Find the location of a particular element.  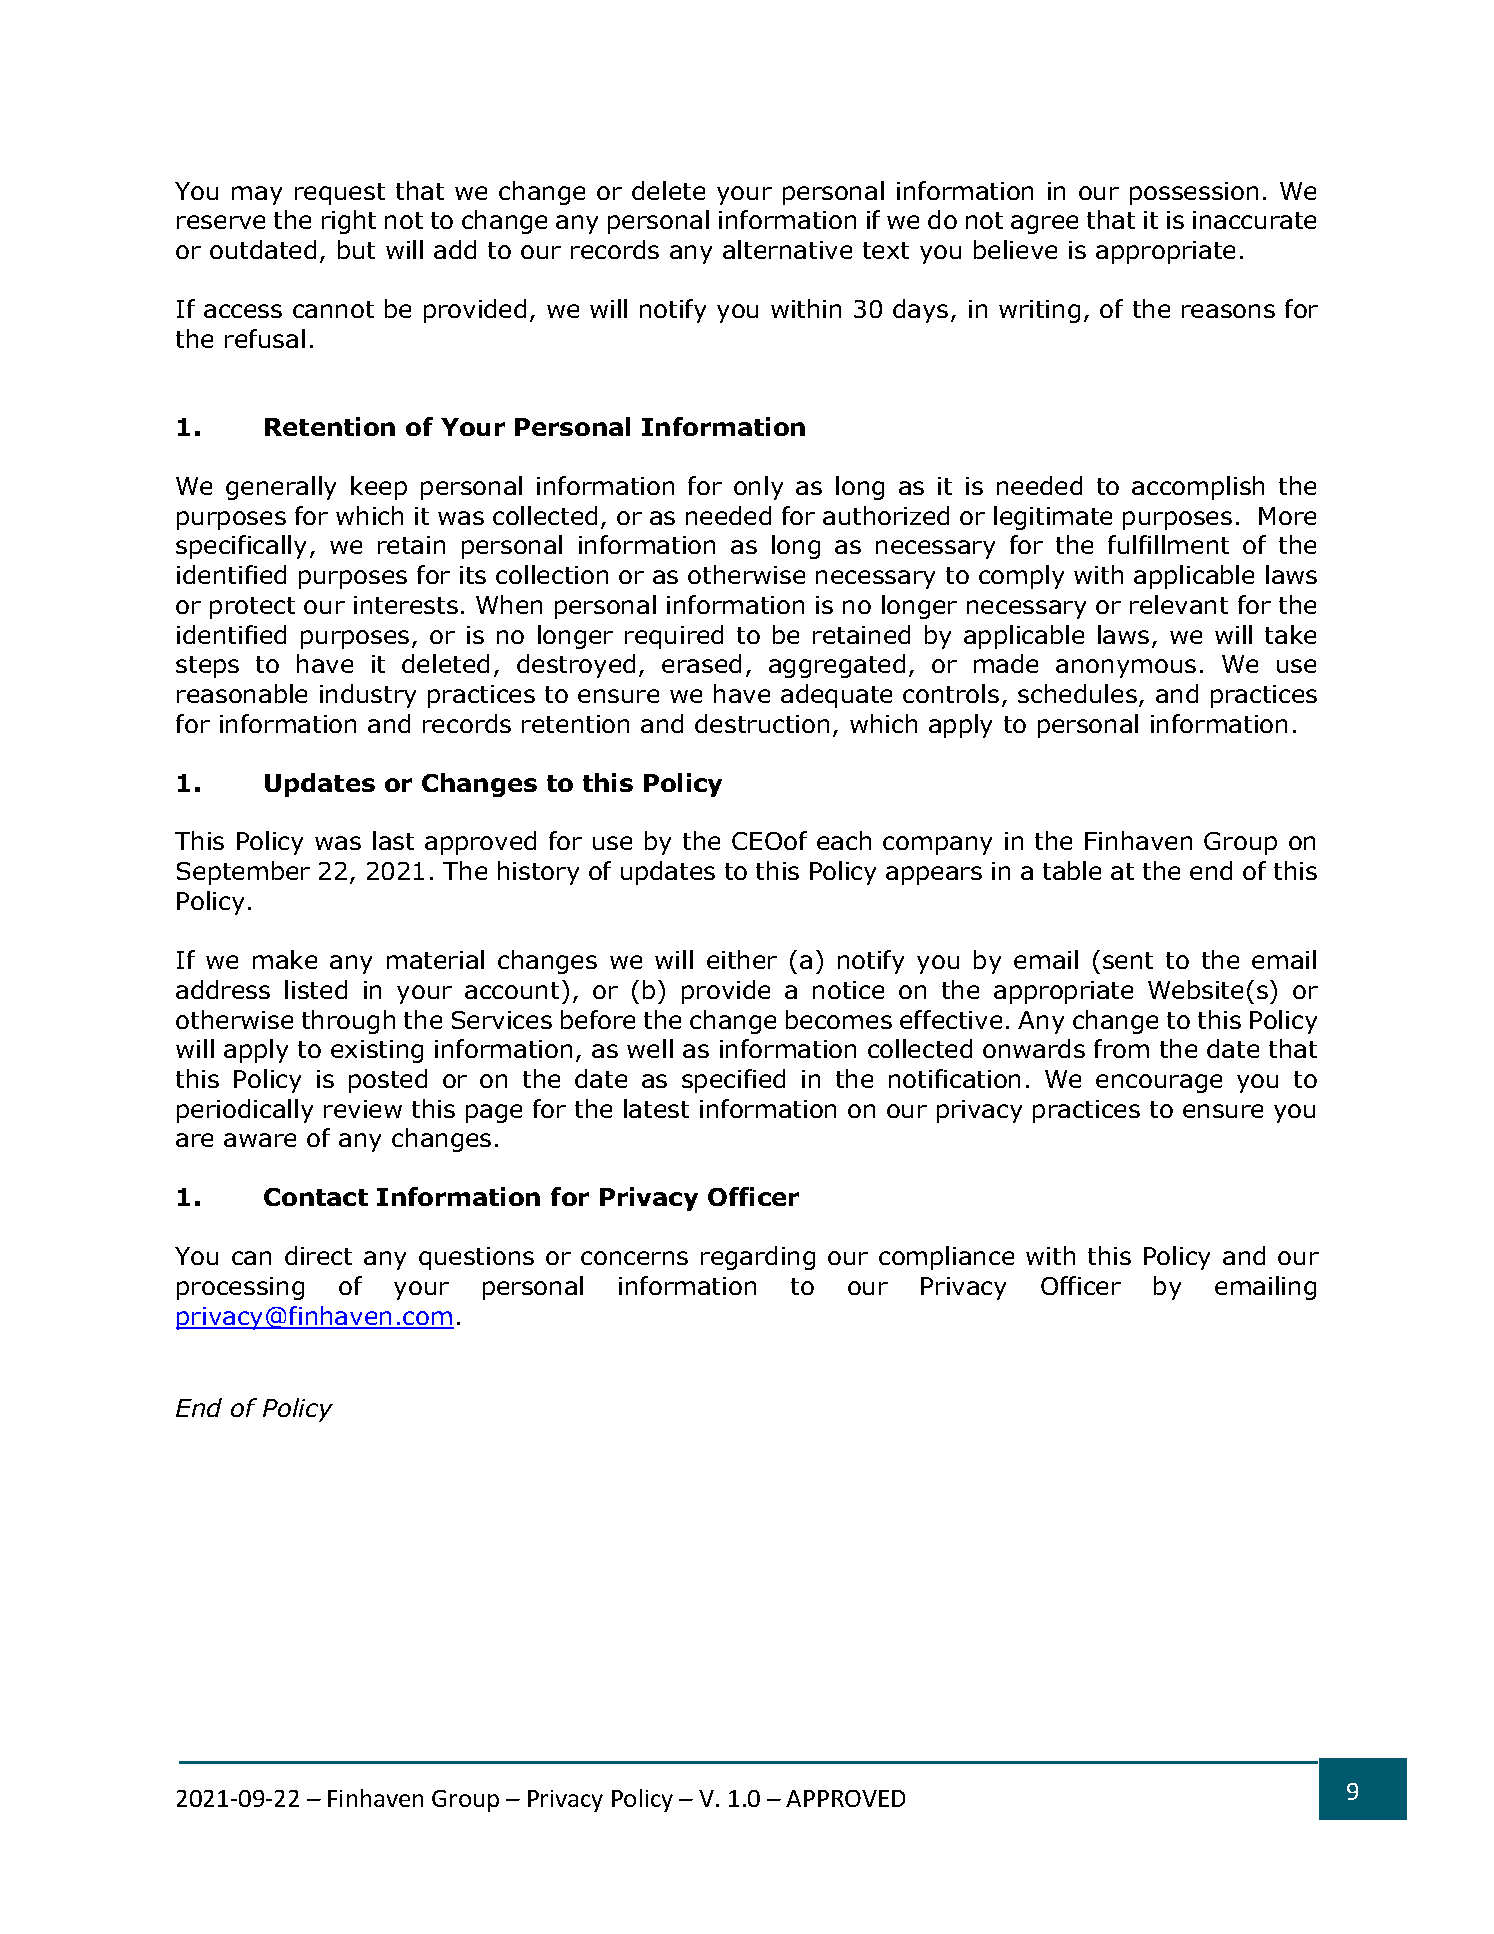

sent is located at coordinates (1128, 960).
